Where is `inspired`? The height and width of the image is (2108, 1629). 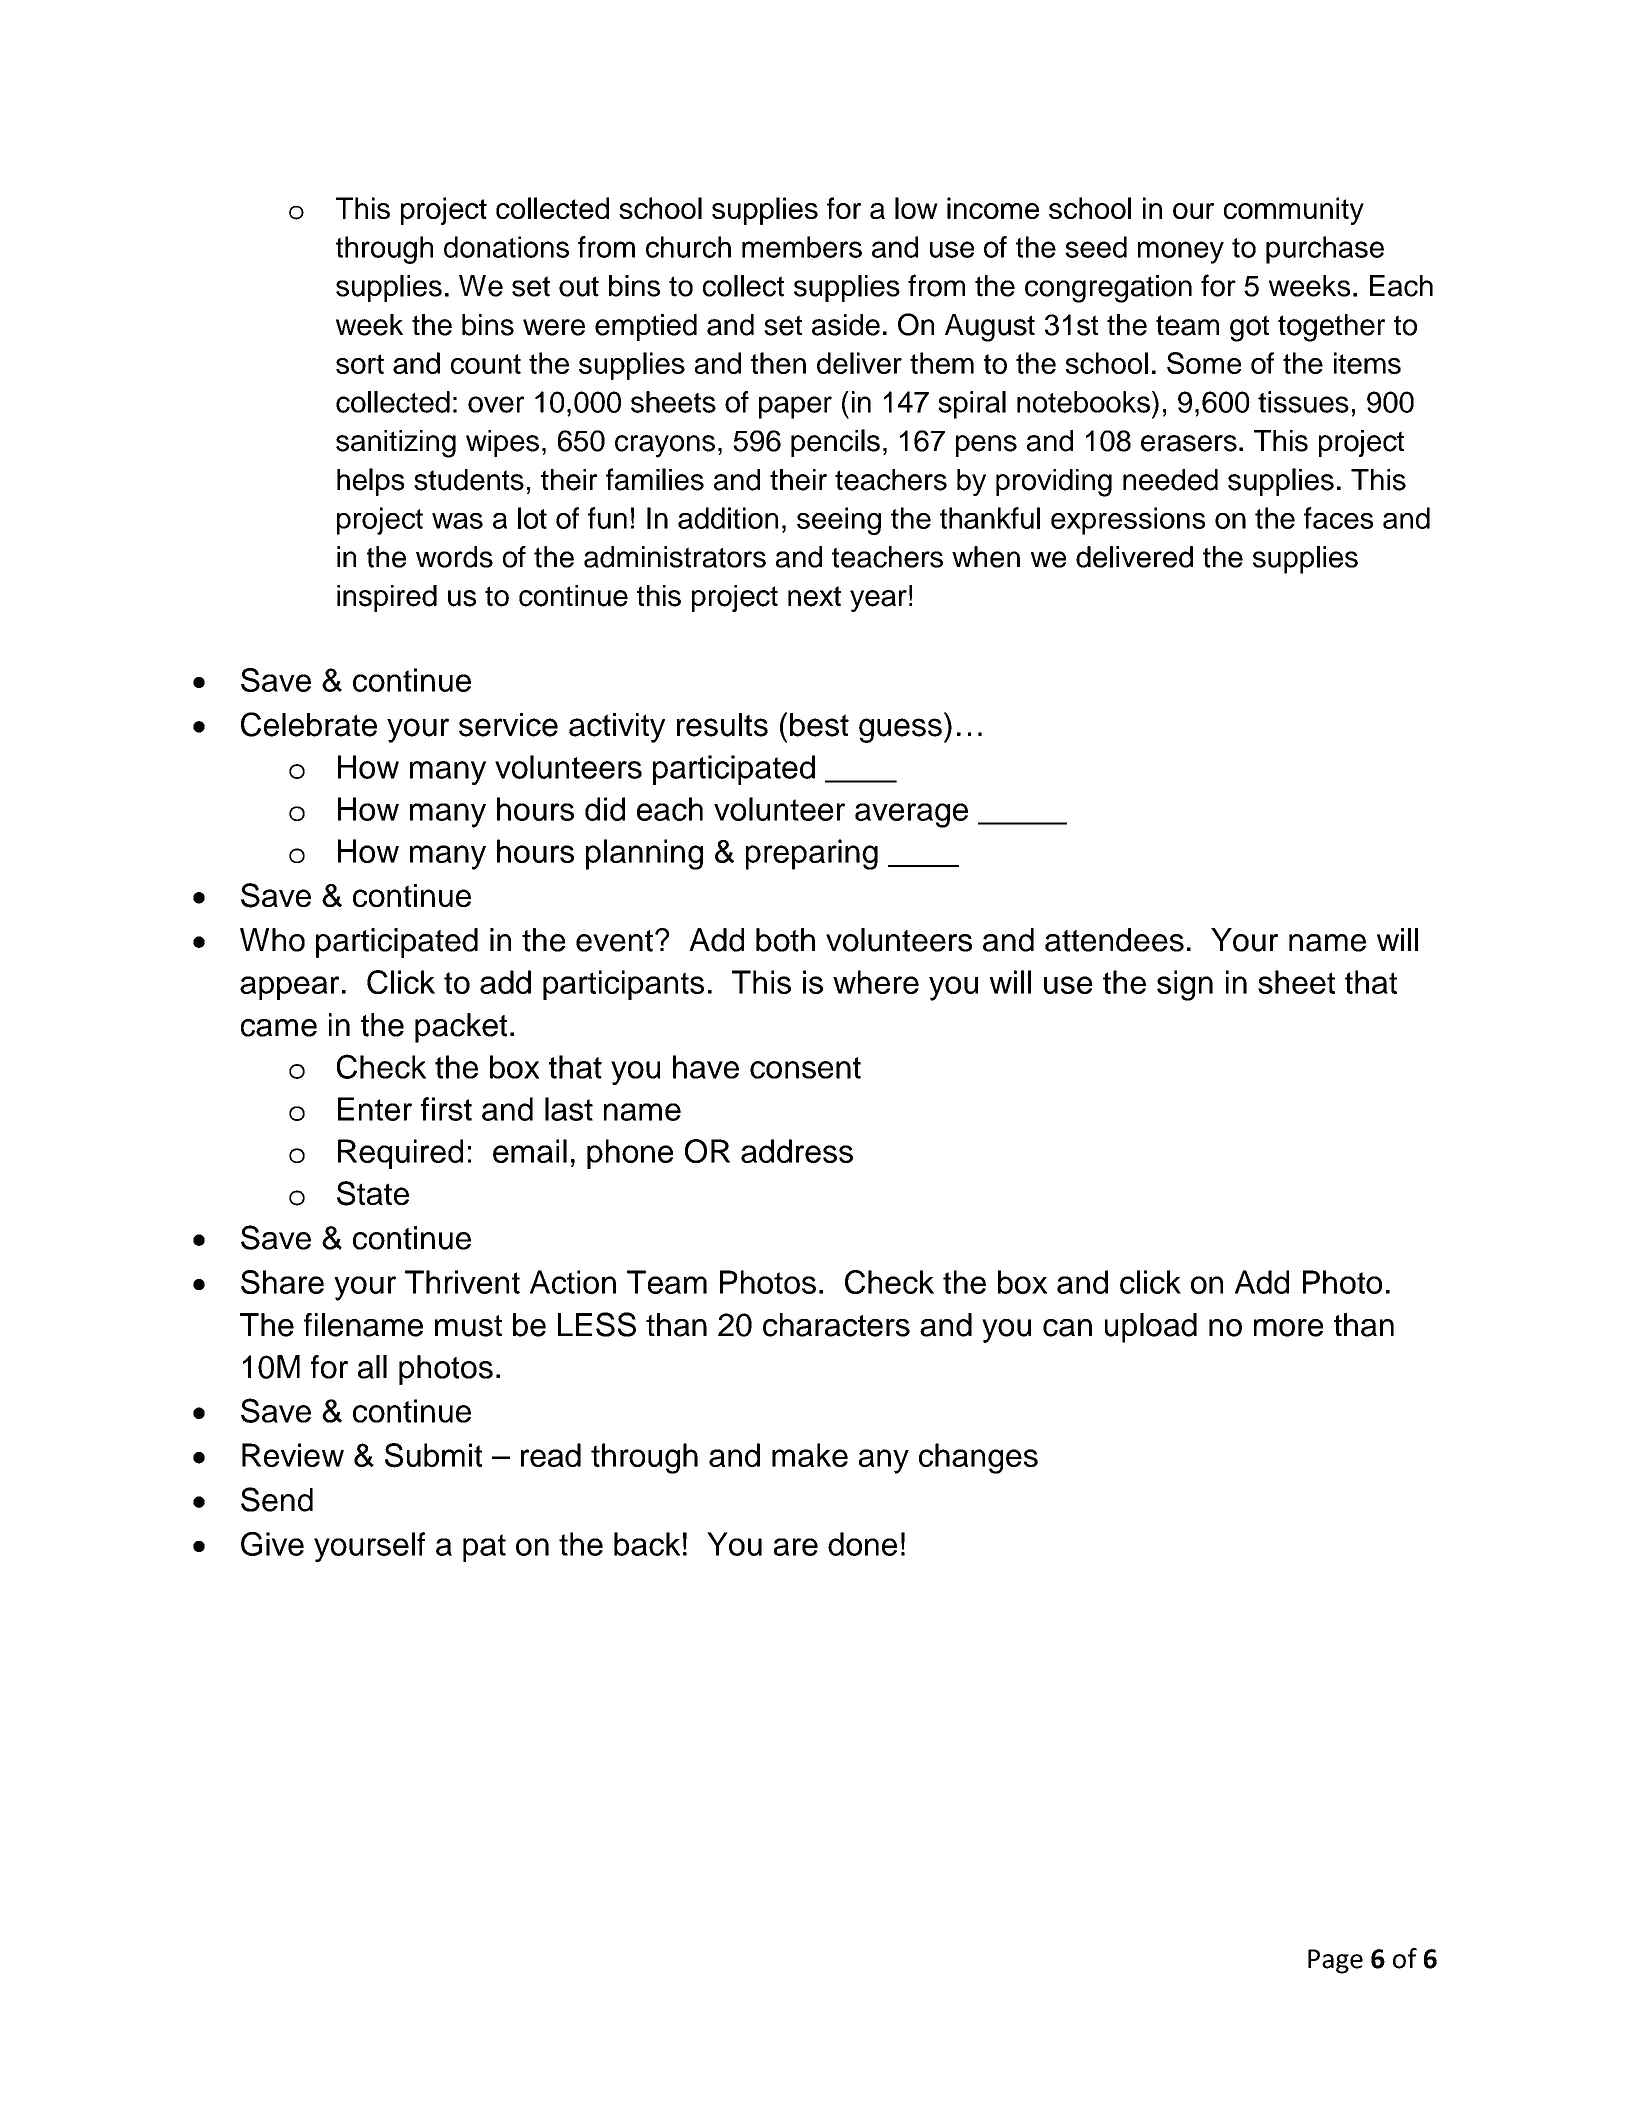 inspired is located at coordinates (387, 598).
